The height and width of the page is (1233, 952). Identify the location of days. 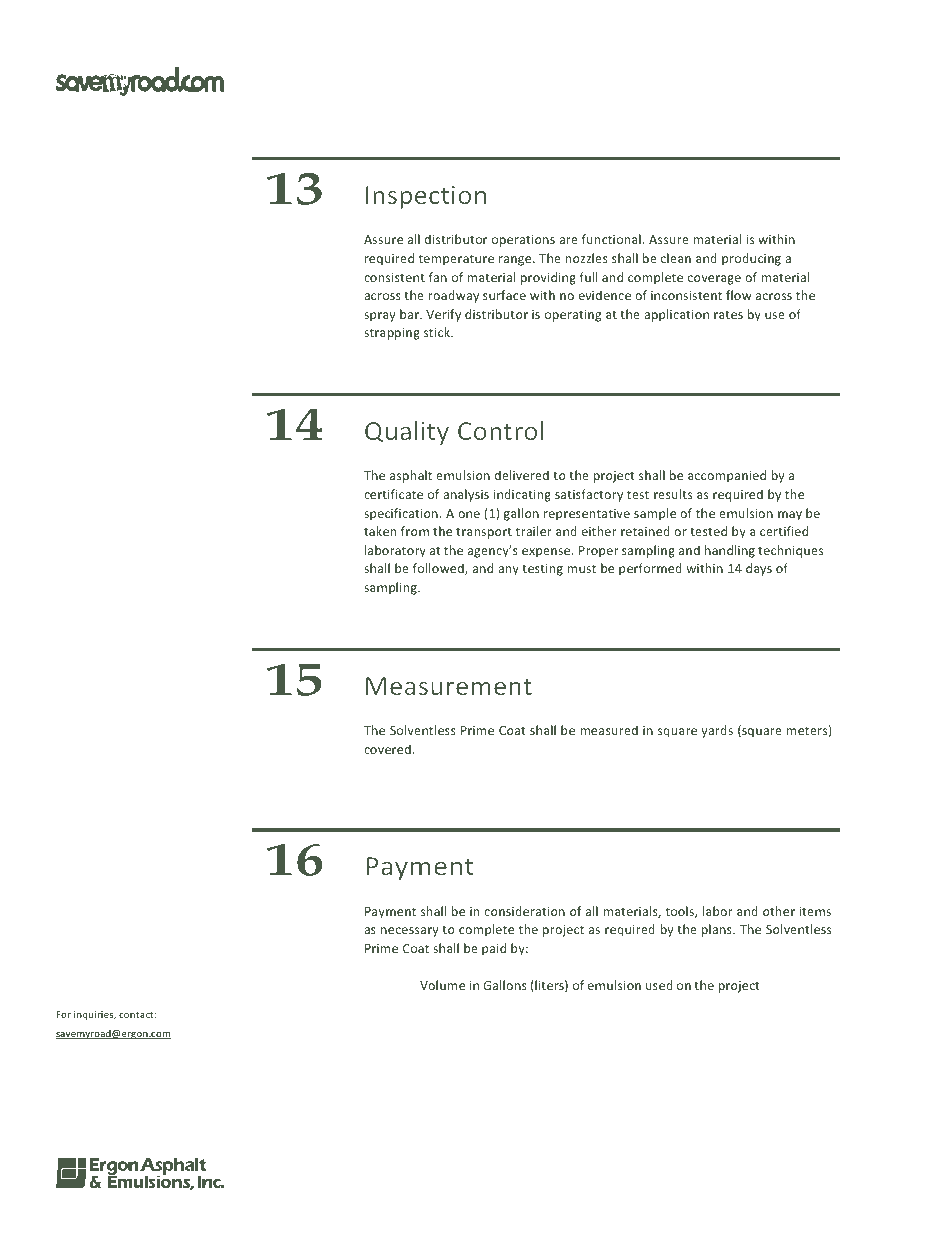
(759, 569).
